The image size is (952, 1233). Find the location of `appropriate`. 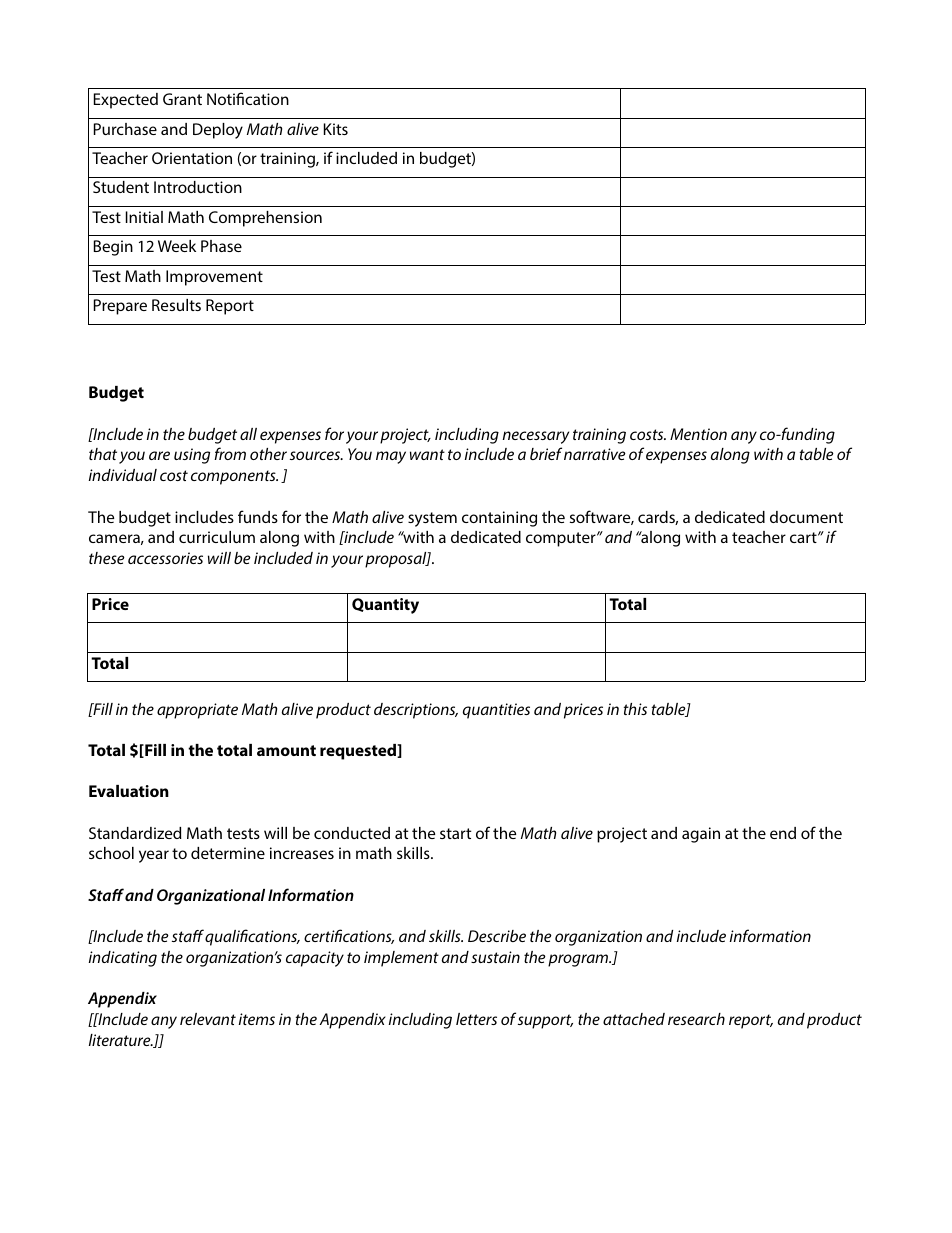

appropriate is located at coordinates (197, 711).
